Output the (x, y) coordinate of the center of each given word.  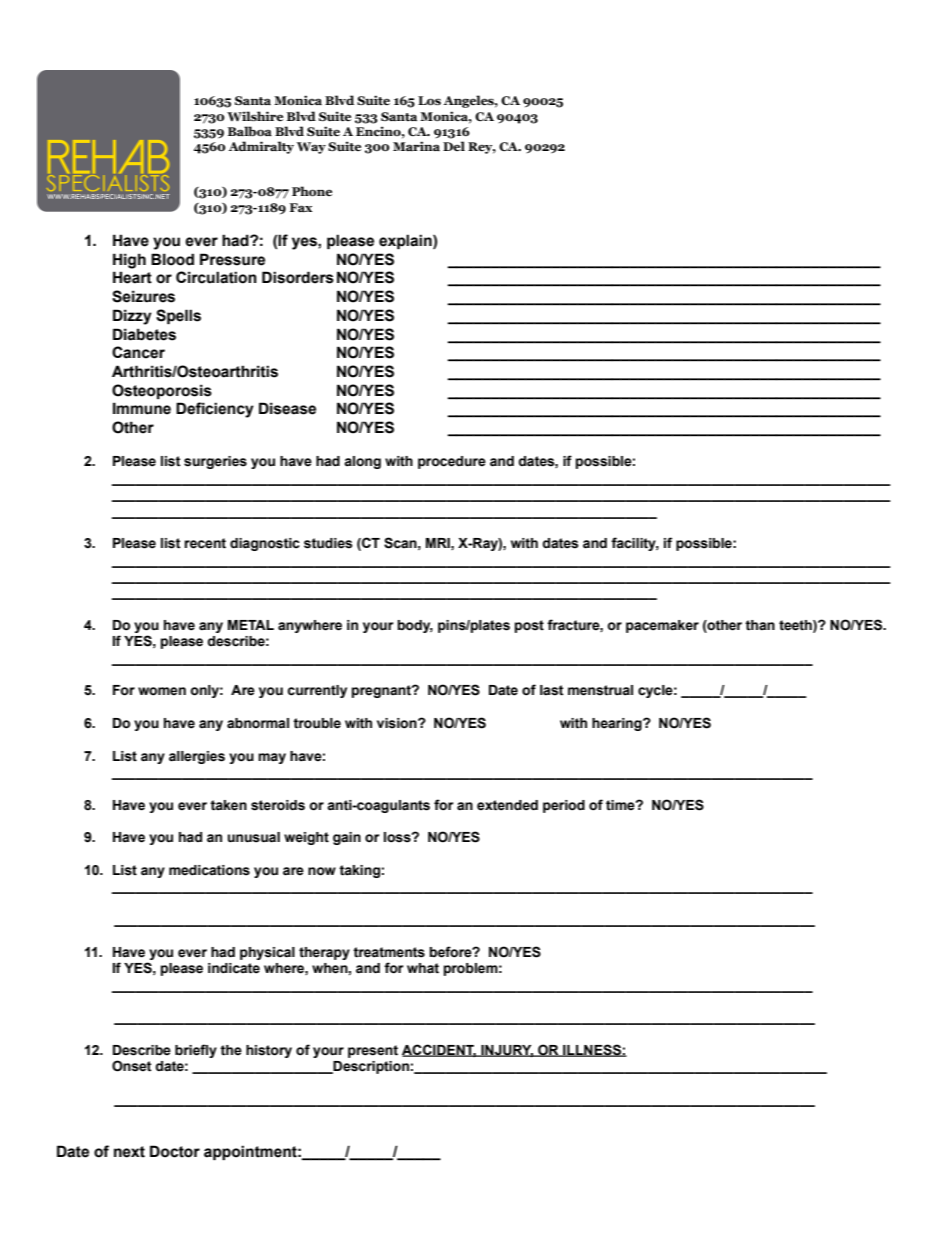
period (564, 806)
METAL (251, 625)
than (760, 625)
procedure (452, 462)
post (529, 626)
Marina (416, 146)
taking (359, 871)
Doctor (175, 1151)
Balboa (250, 131)
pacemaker (662, 626)
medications (209, 870)
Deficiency (215, 410)
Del (454, 146)
